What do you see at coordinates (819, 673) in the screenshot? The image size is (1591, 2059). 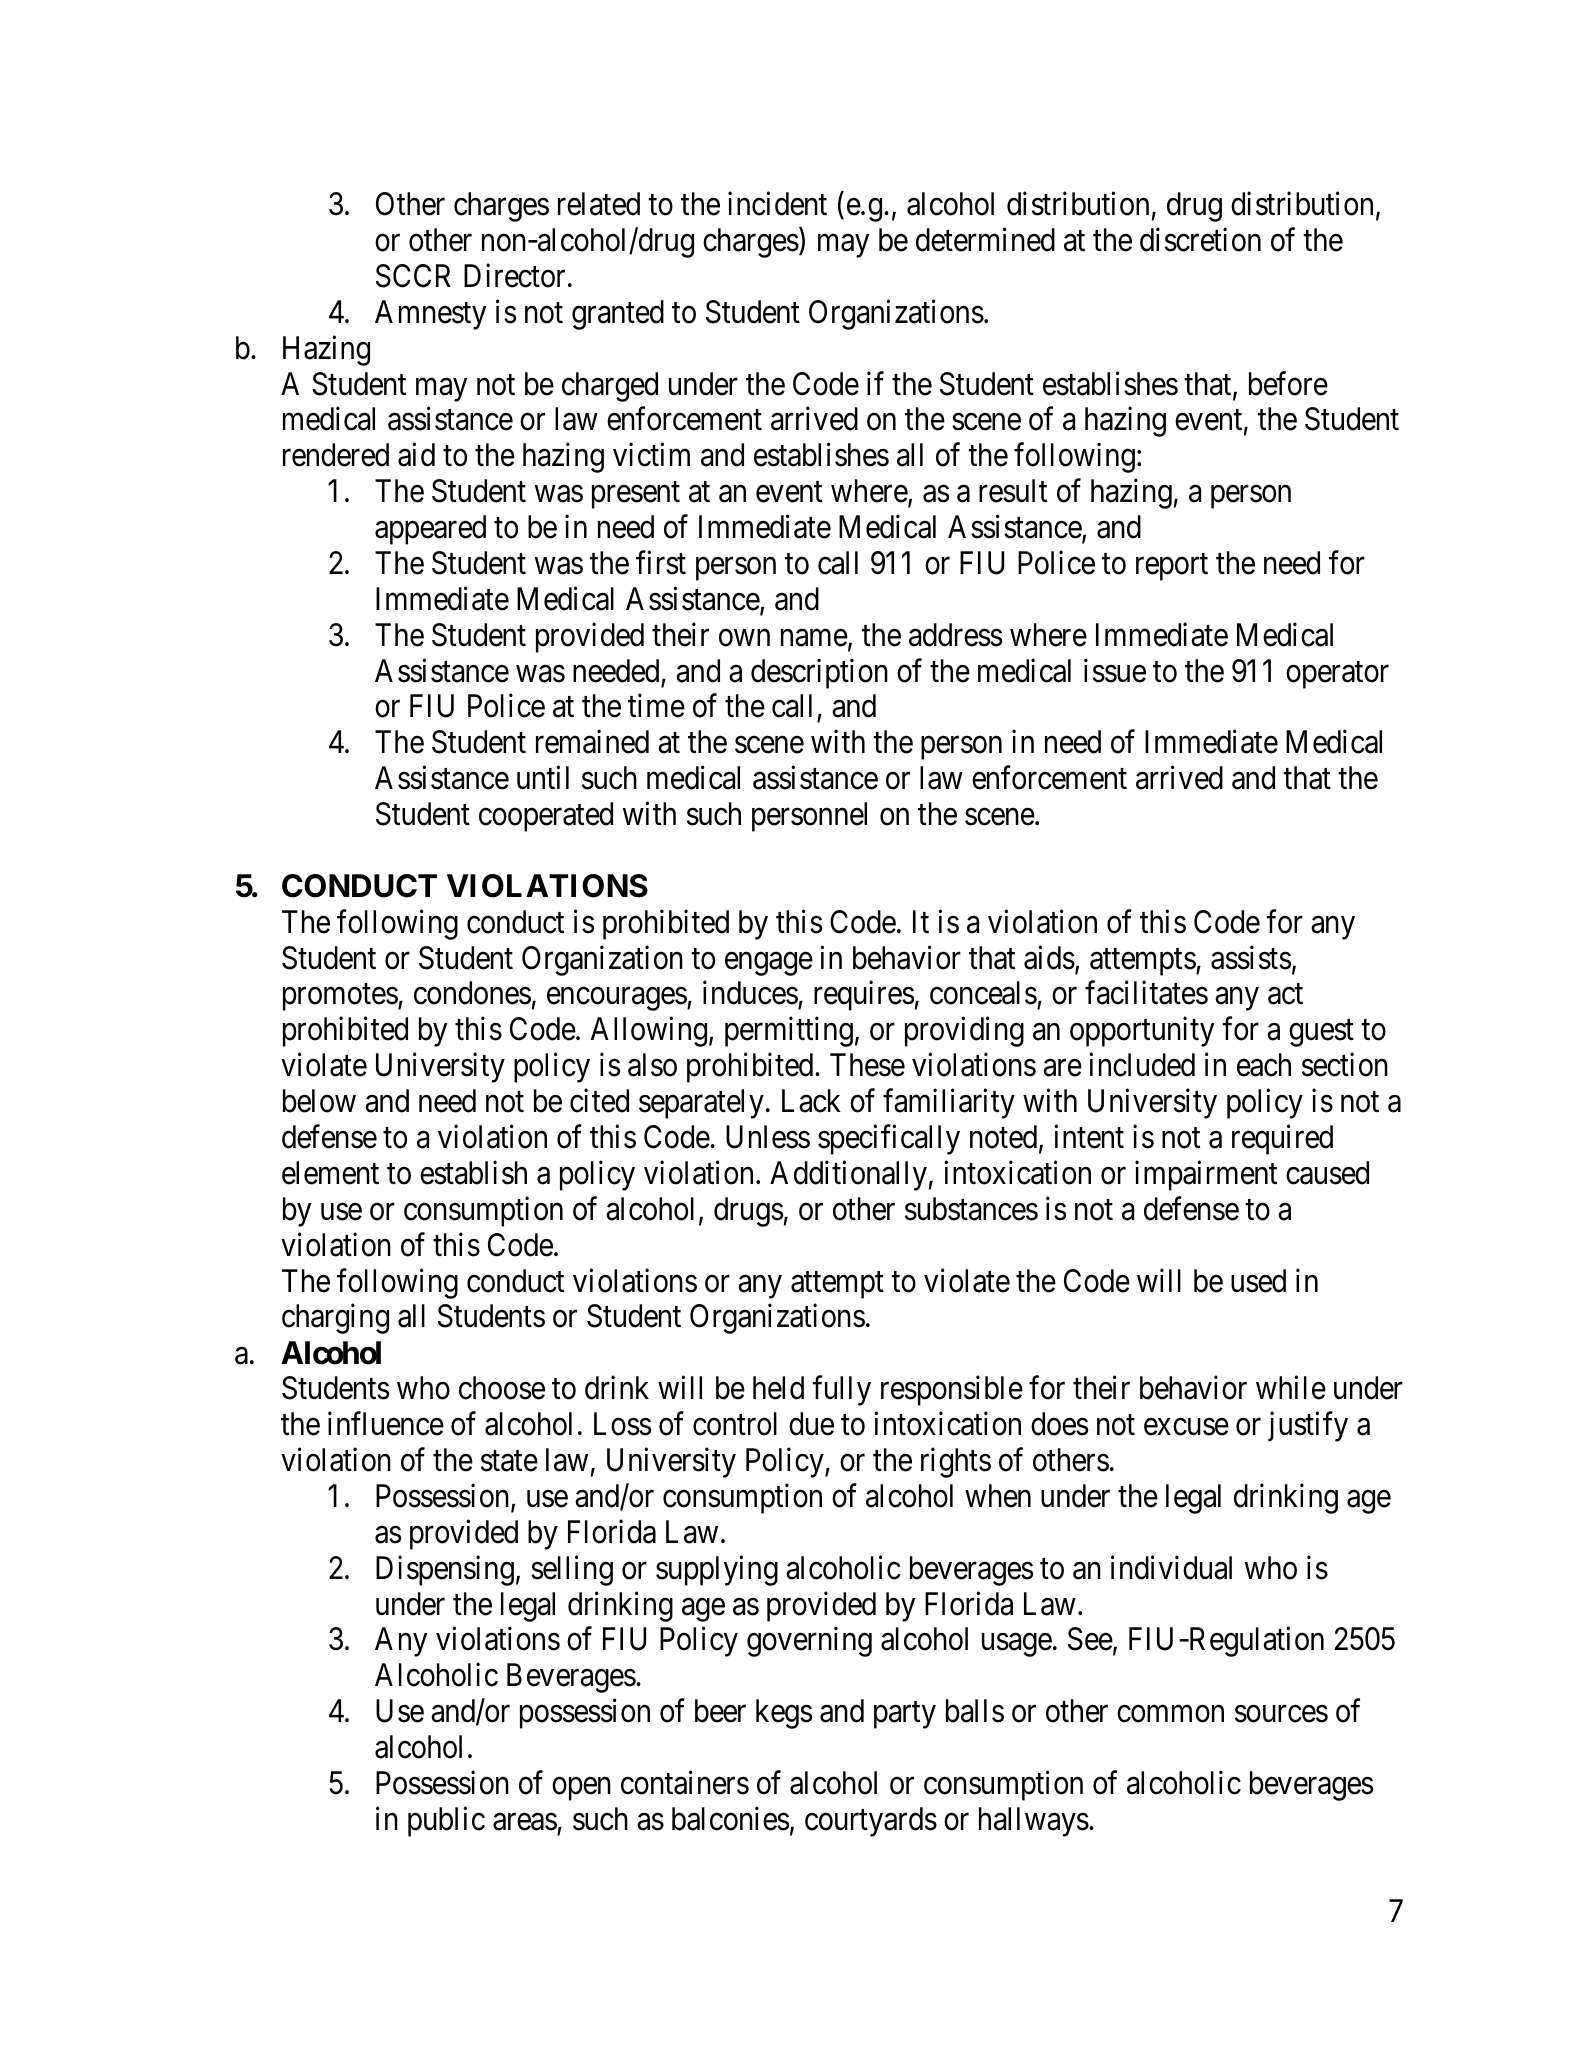 I see `description` at bounding box center [819, 673].
